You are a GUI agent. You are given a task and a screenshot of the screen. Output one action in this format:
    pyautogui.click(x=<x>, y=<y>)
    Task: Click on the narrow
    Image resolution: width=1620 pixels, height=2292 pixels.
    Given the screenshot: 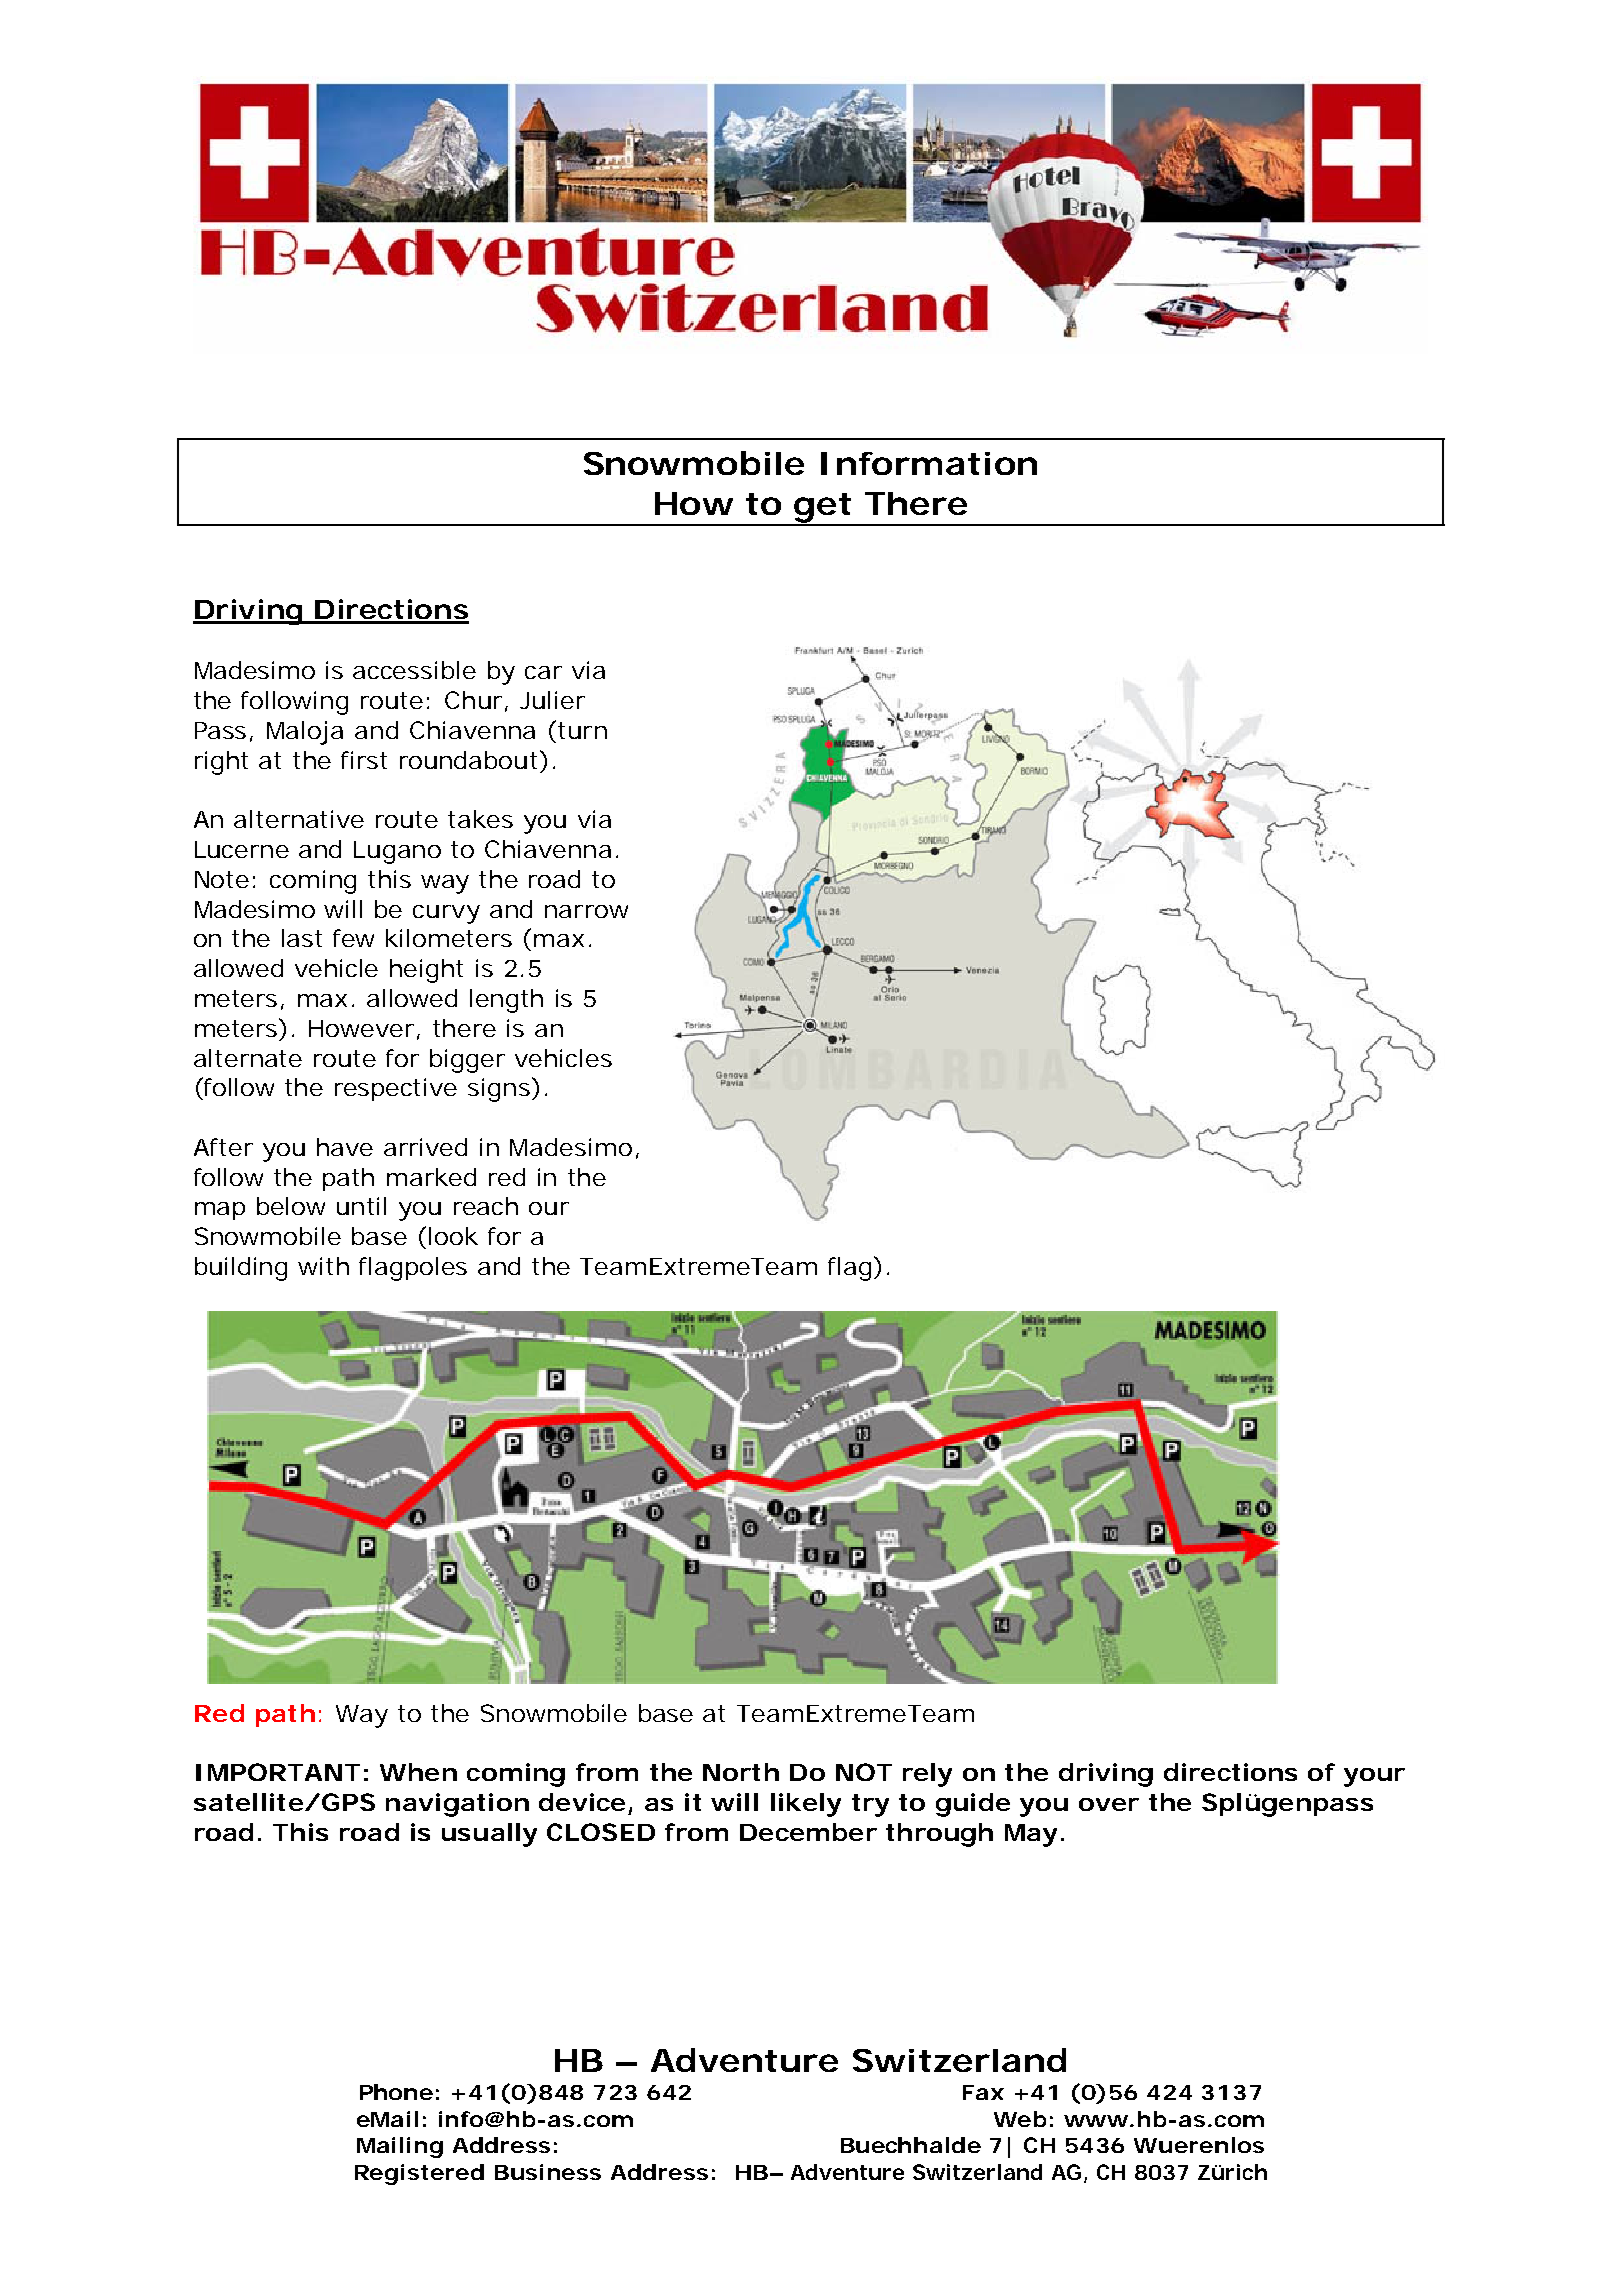 What is the action you would take?
    pyautogui.click(x=586, y=911)
